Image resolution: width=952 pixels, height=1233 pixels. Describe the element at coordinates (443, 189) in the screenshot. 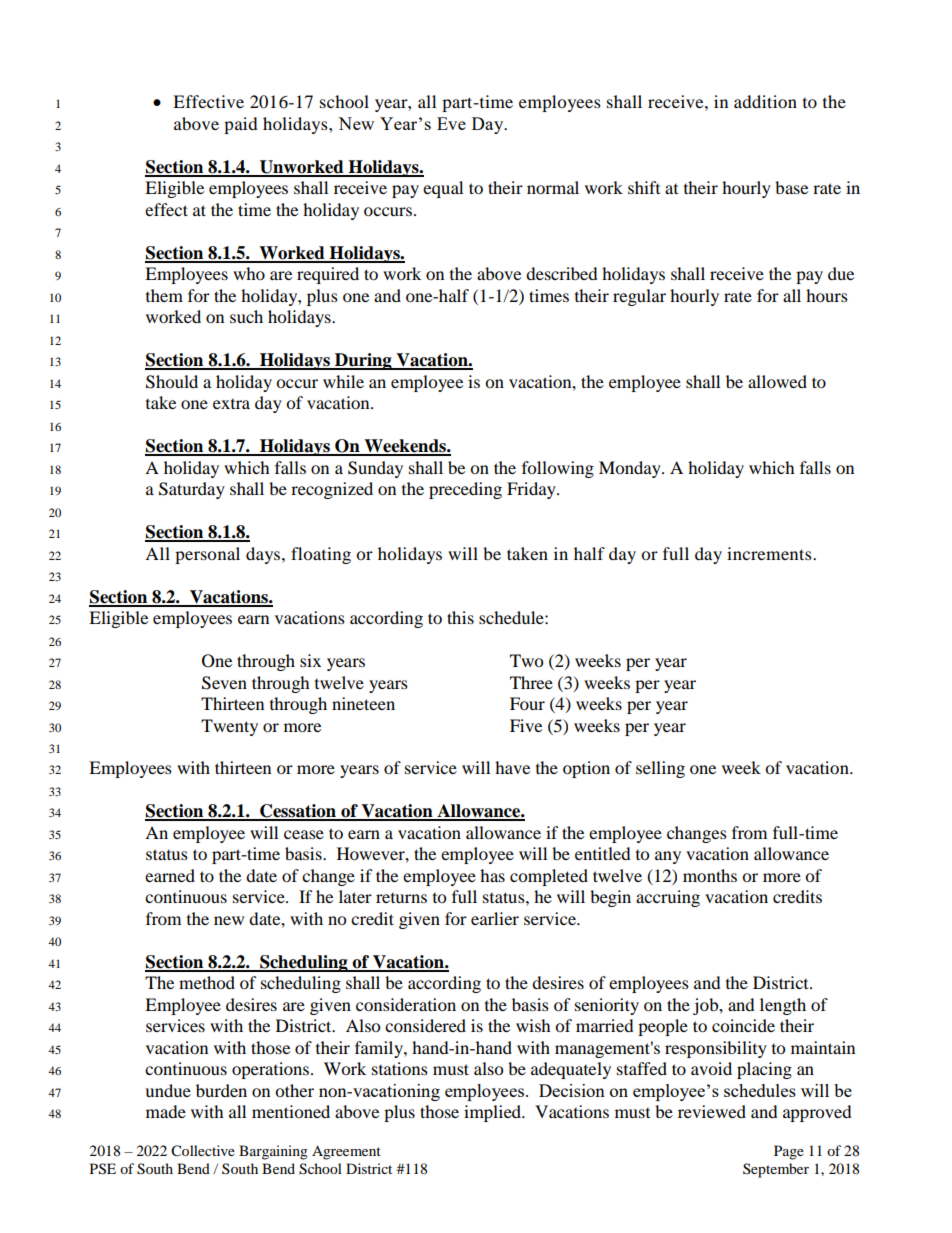

I see `equal` at that location.
